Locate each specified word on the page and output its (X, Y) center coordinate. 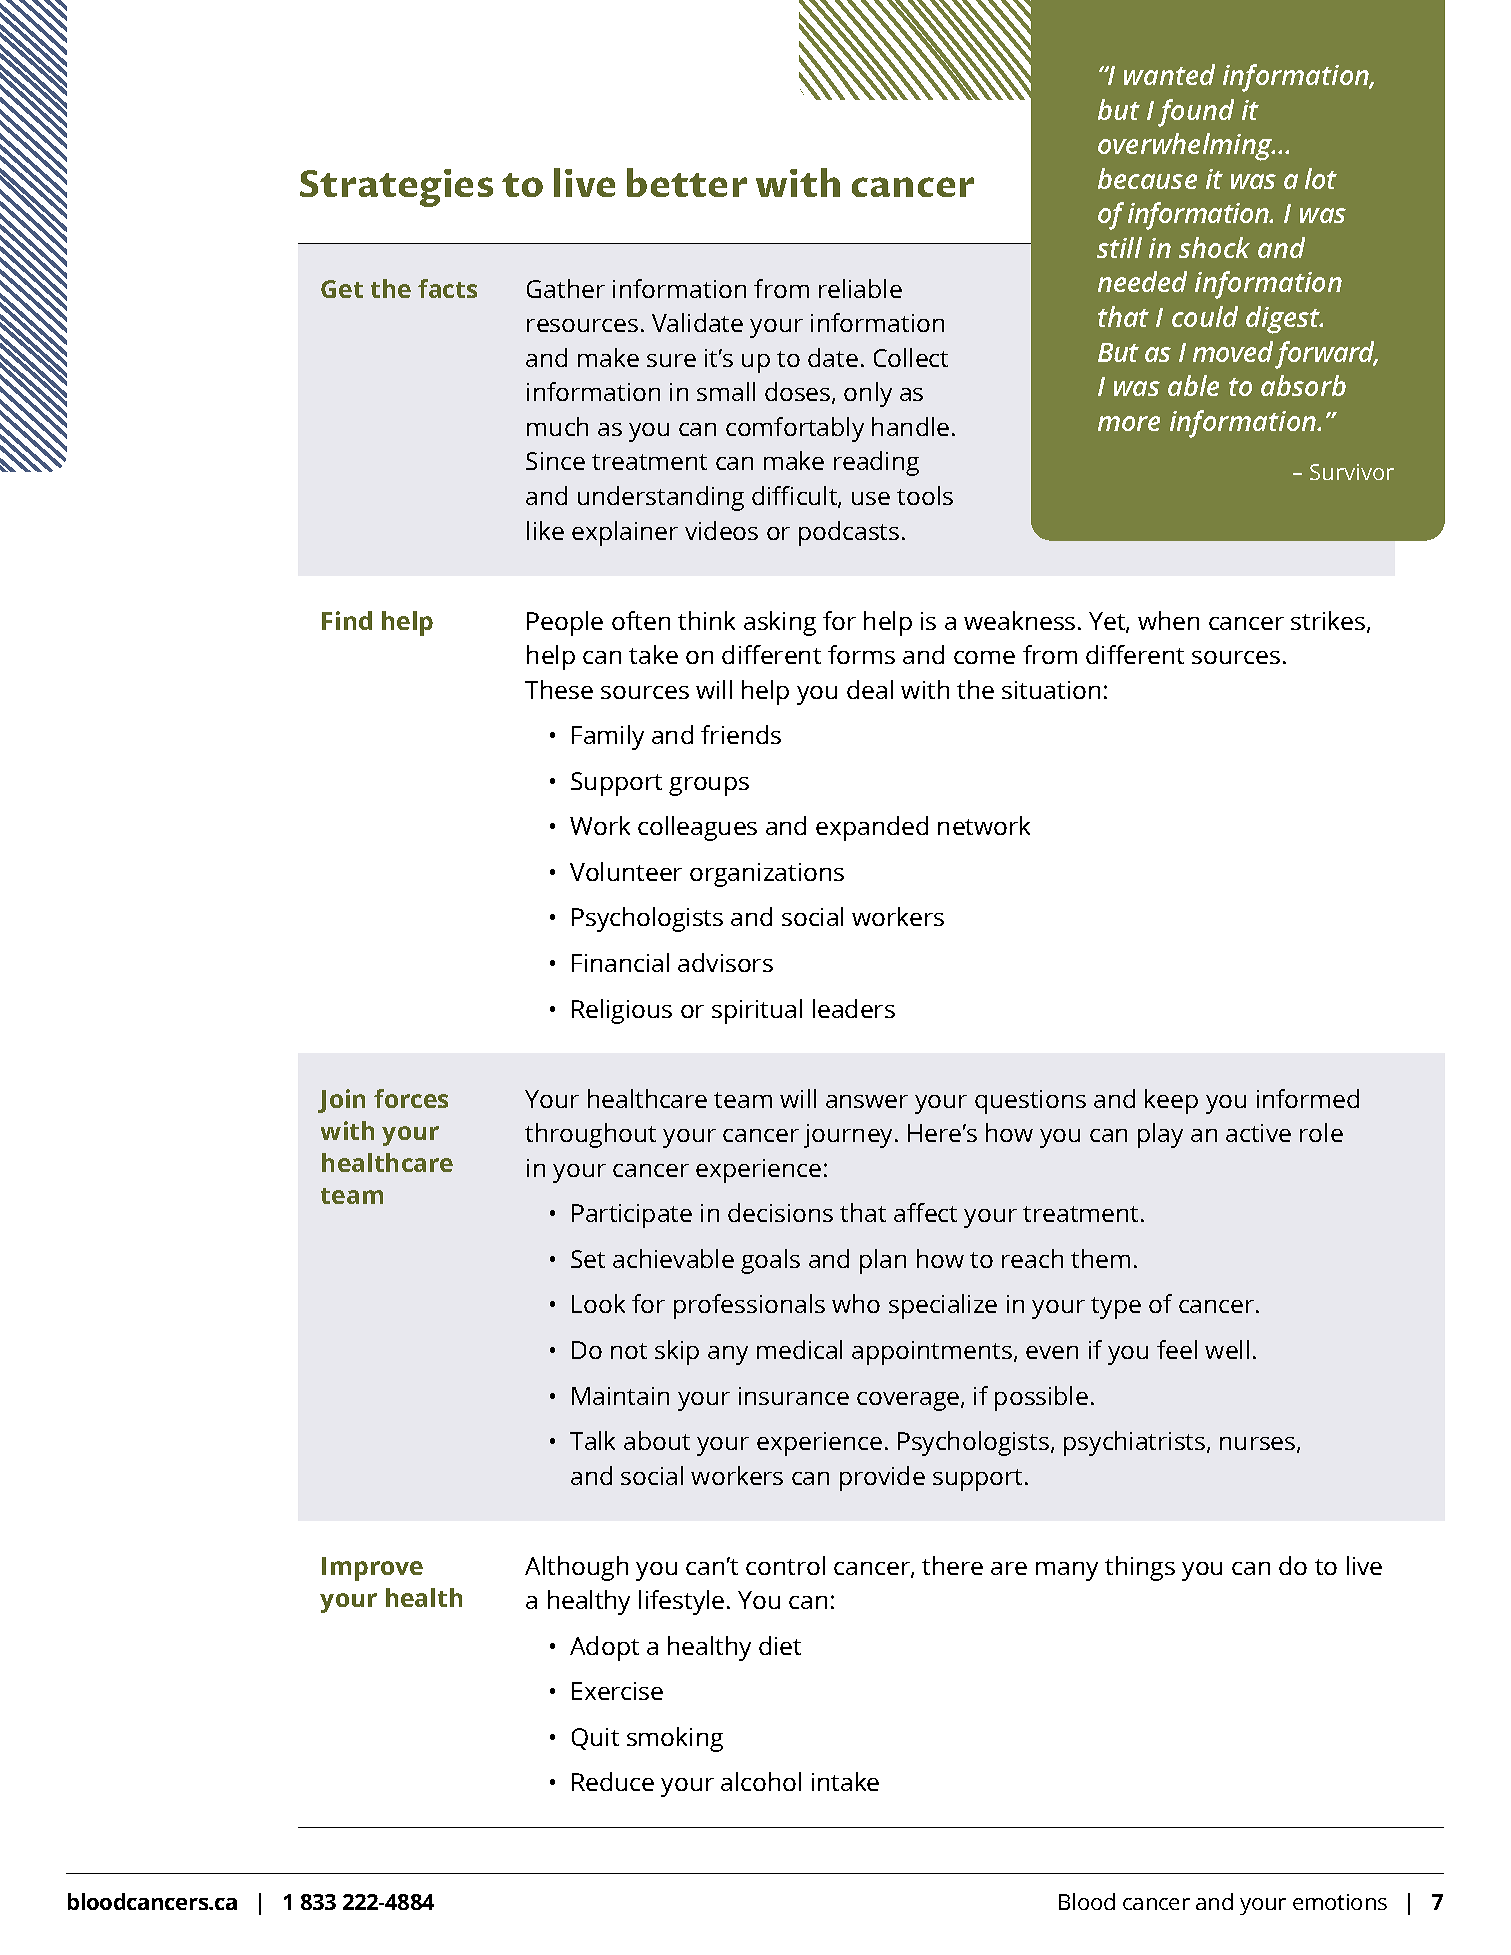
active (1258, 1133)
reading (876, 463)
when (1168, 620)
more (1129, 423)
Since (555, 461)
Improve (372, 1569)
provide (882, 1478)
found (1196, 113)
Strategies (396, 188)
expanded (872, 828)
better (687, 182)
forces (411, 1098)
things (1140, 1568)
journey (850, 1136)
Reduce (613, 1781)
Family (608, 737)
